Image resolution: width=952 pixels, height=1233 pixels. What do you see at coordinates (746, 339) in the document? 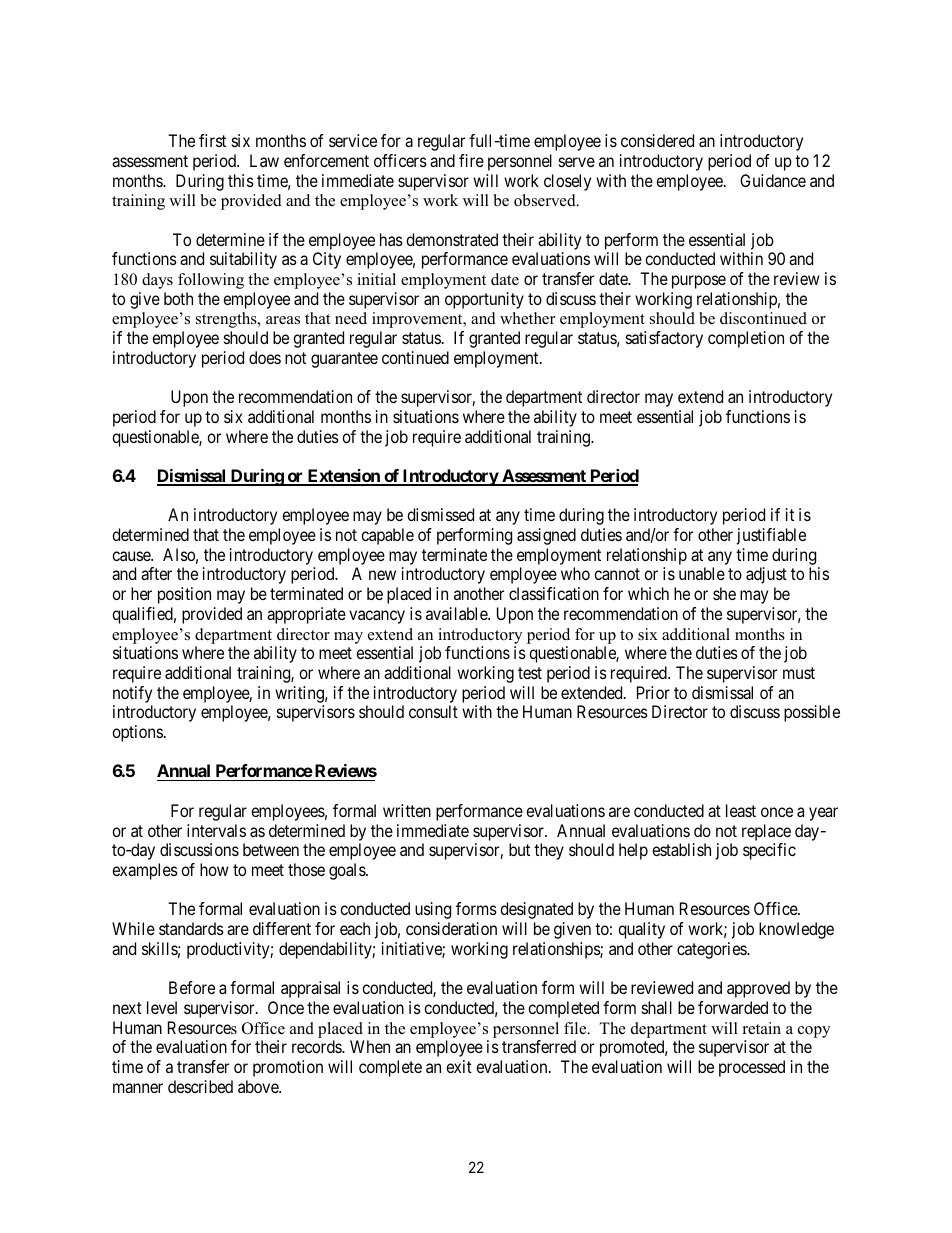
I see `completion` at bounding box center [746, 339].
